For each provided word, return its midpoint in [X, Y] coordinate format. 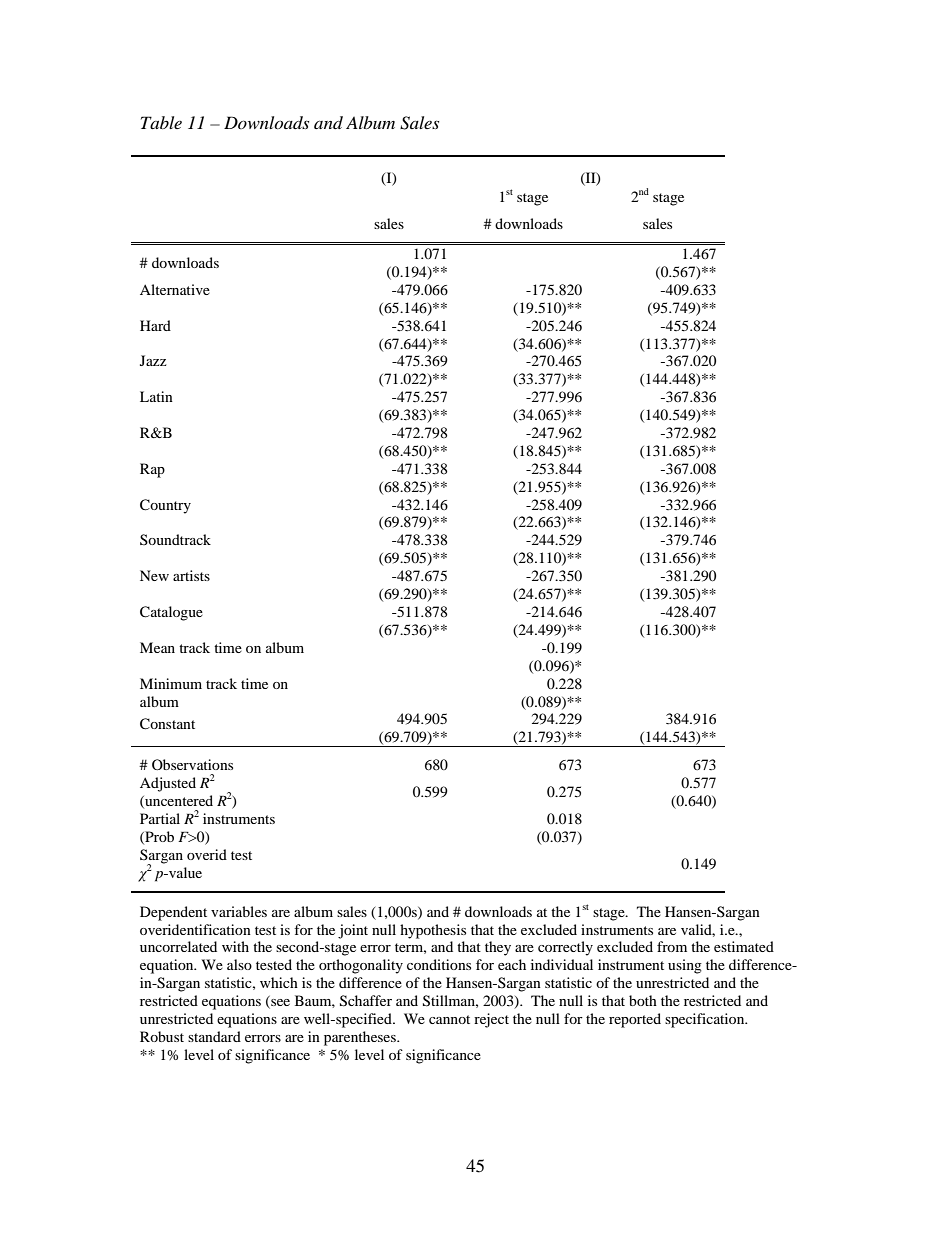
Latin [156, 396]
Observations [192, 764]
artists [191, 575]
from [672, 946]
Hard [155, 325]
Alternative [175, 289]
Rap [152, 470]
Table [161, 122]
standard [214, 1036]
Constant [167, 724]
